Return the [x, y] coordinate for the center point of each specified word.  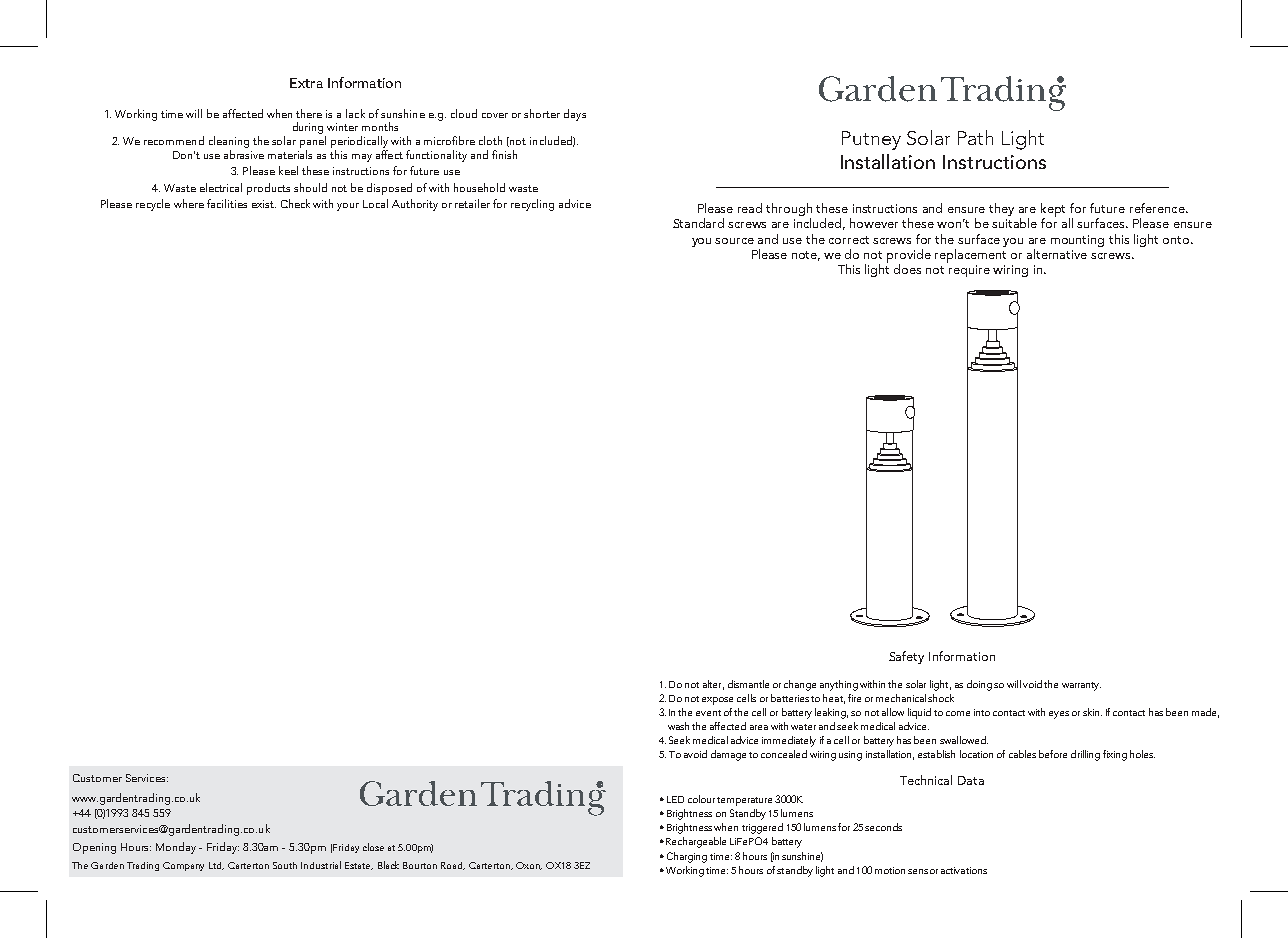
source [734, 241]
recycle [153, 205]
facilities [227, 203]
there [309, 113]
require [969, 271]
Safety [906, 657]
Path [975, 137]
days [575, 115]
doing [979, 685]
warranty [1081, 686]
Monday [178, 848]
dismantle [748, 684]
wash [678, 726]
